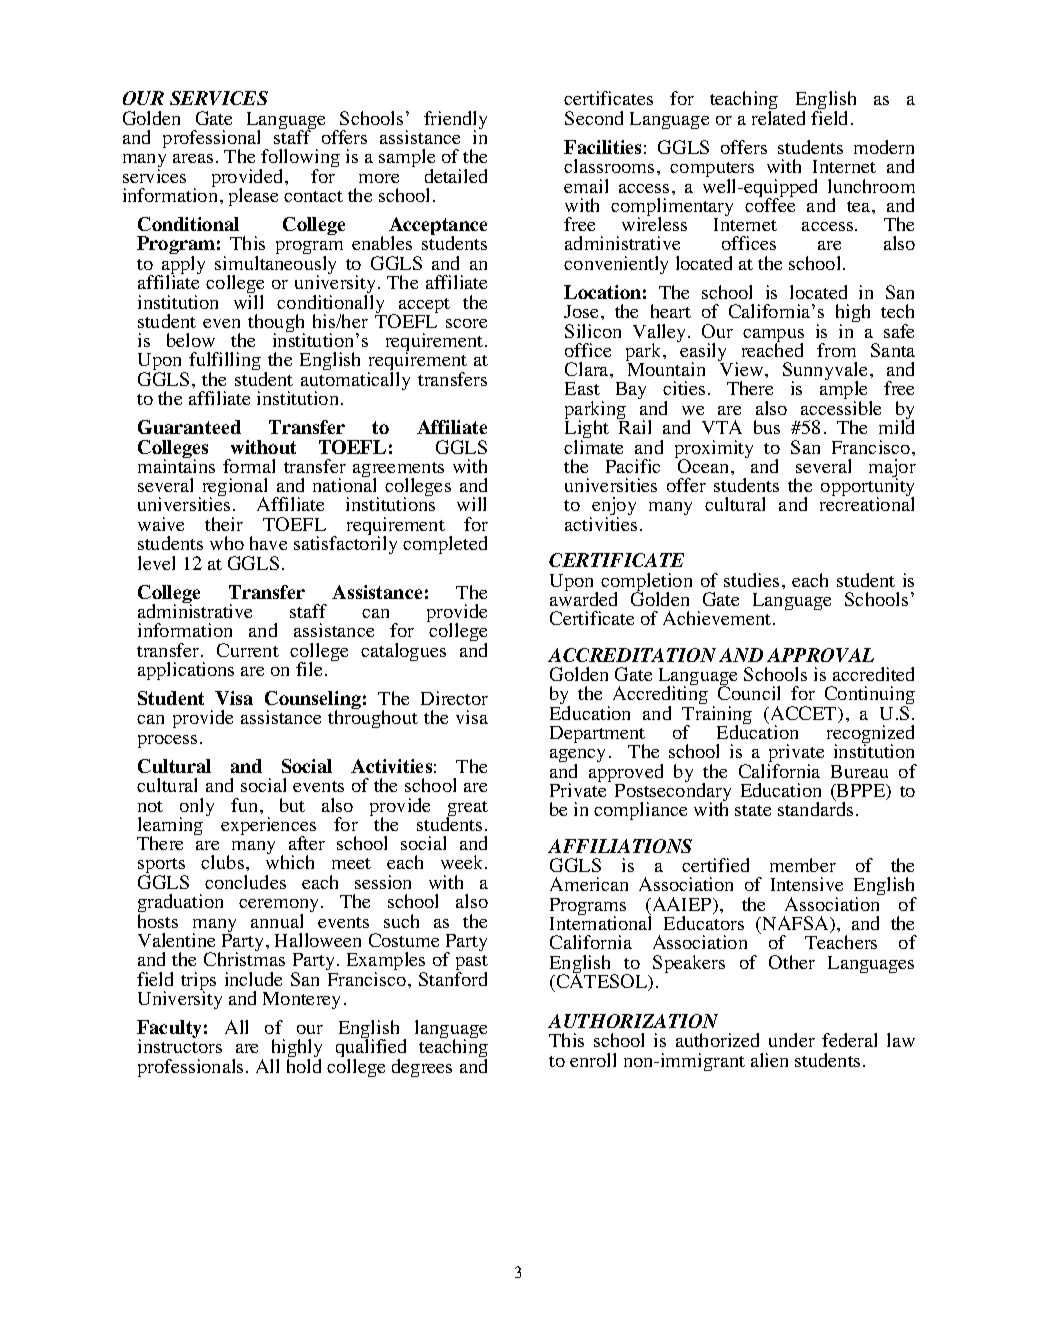 The image size is (1038, 1344). Describe the element at coordinates (455, 121) in the document. I see `friendly` at that location.
